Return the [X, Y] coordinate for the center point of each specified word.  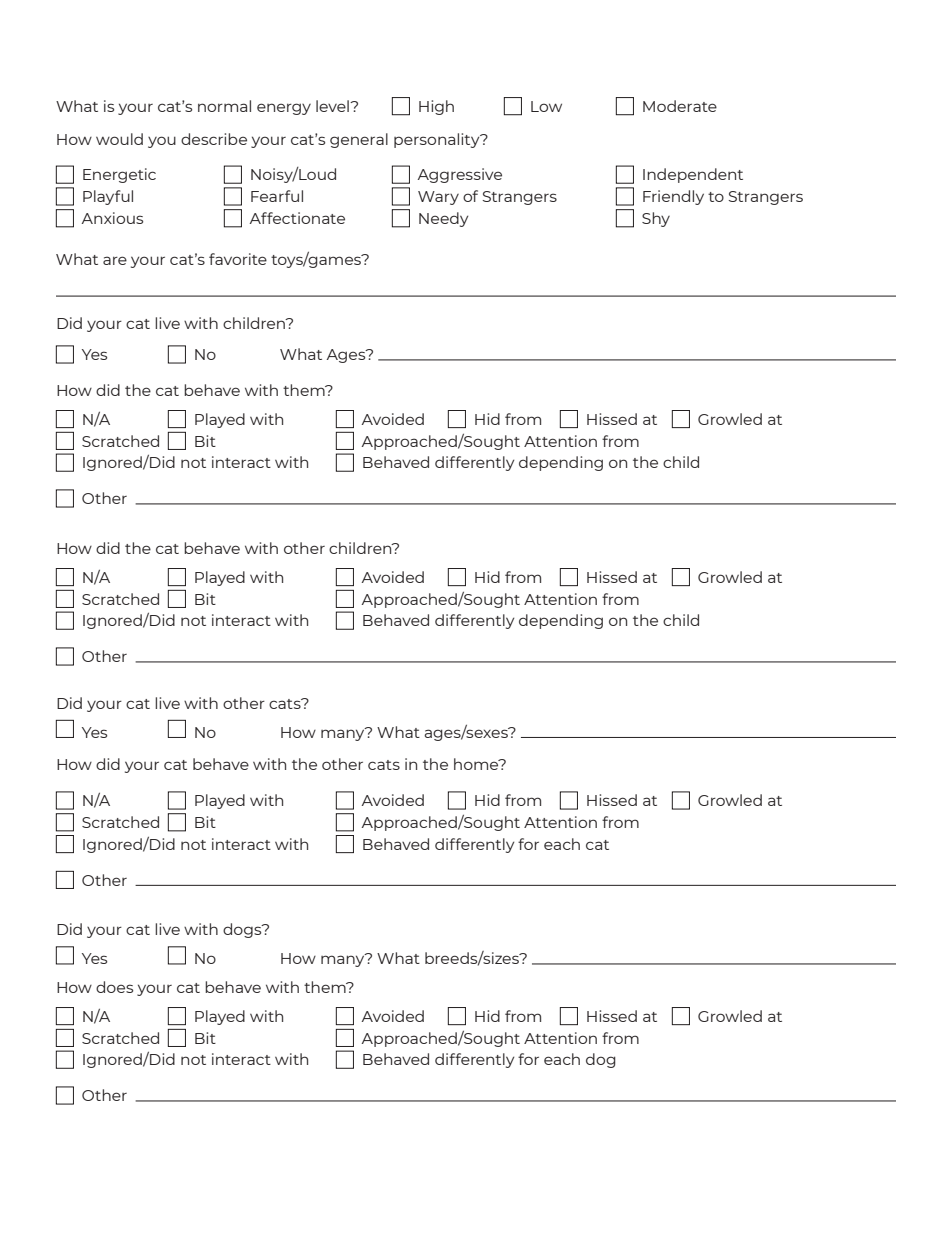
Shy [656, 219]
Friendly [673, 197]
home [477, 764]
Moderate [680, 106]
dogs [243, 930]
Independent [693, 175]
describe [214, 139]
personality [438, 140]
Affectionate [297, 218]
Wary [438, 198]
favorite [238, 259]
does [114, 987]
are [115, 260]
